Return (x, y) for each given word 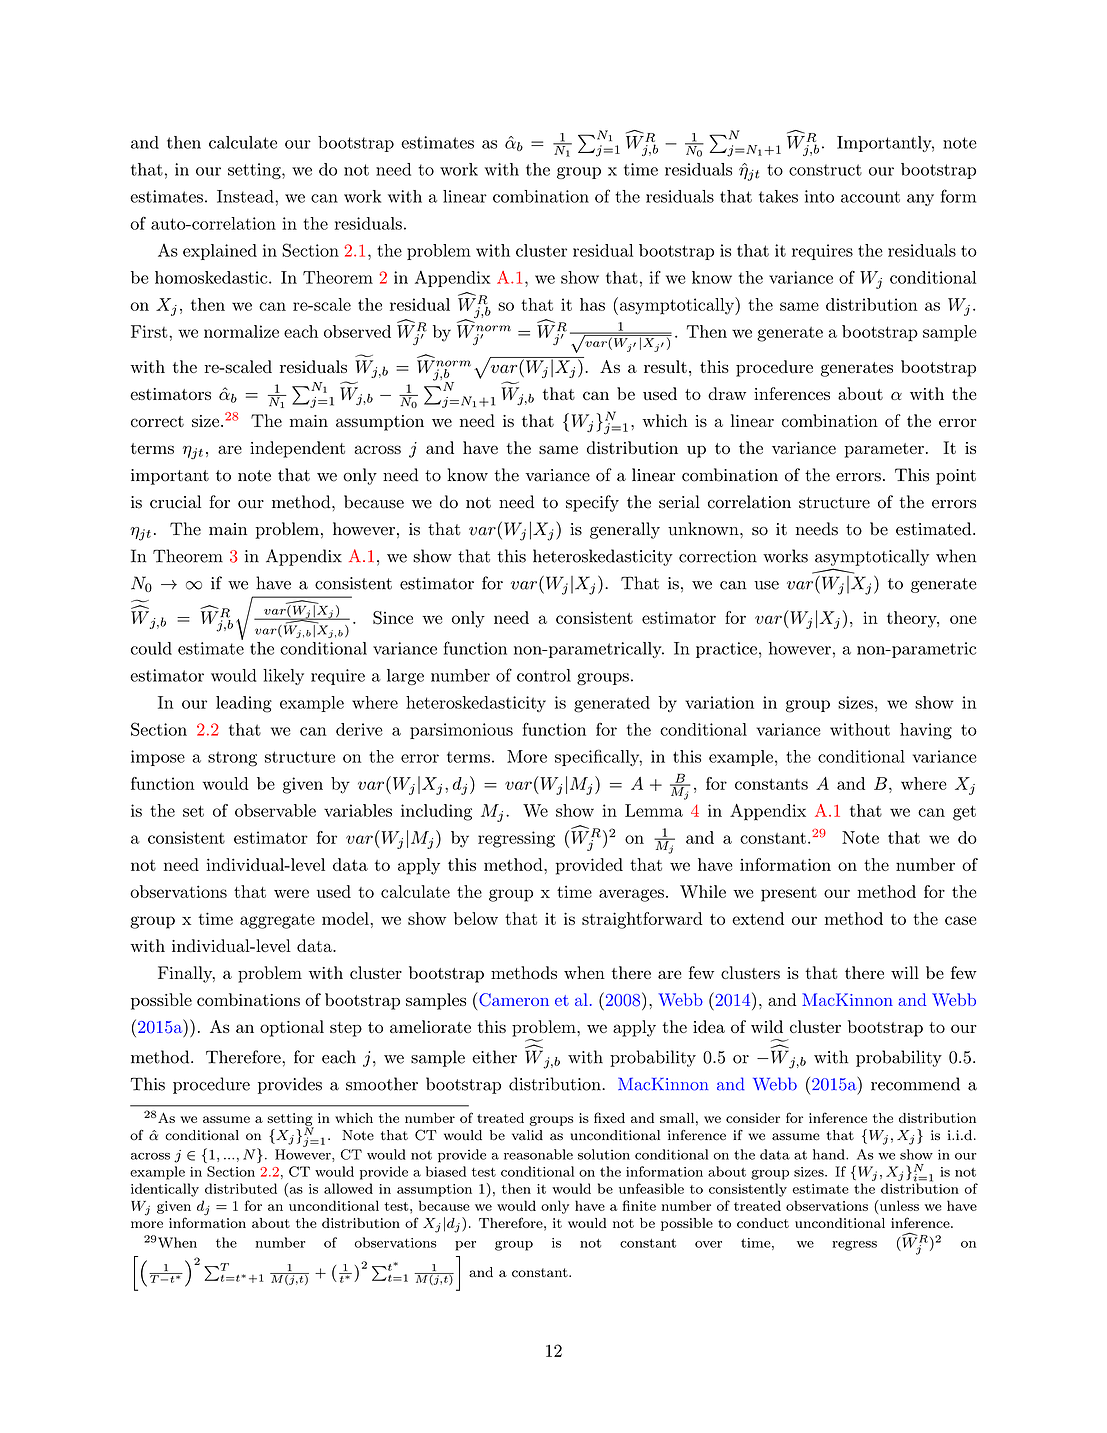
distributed (241, 1188)
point (956, 477)
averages (631, 895)
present (789, 894)
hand (830, 1154)
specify (592, 503)
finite (639, 1205)
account (870, 197)
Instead (246, 196)
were (291, 893)
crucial (175, 502)
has (592, 304)
